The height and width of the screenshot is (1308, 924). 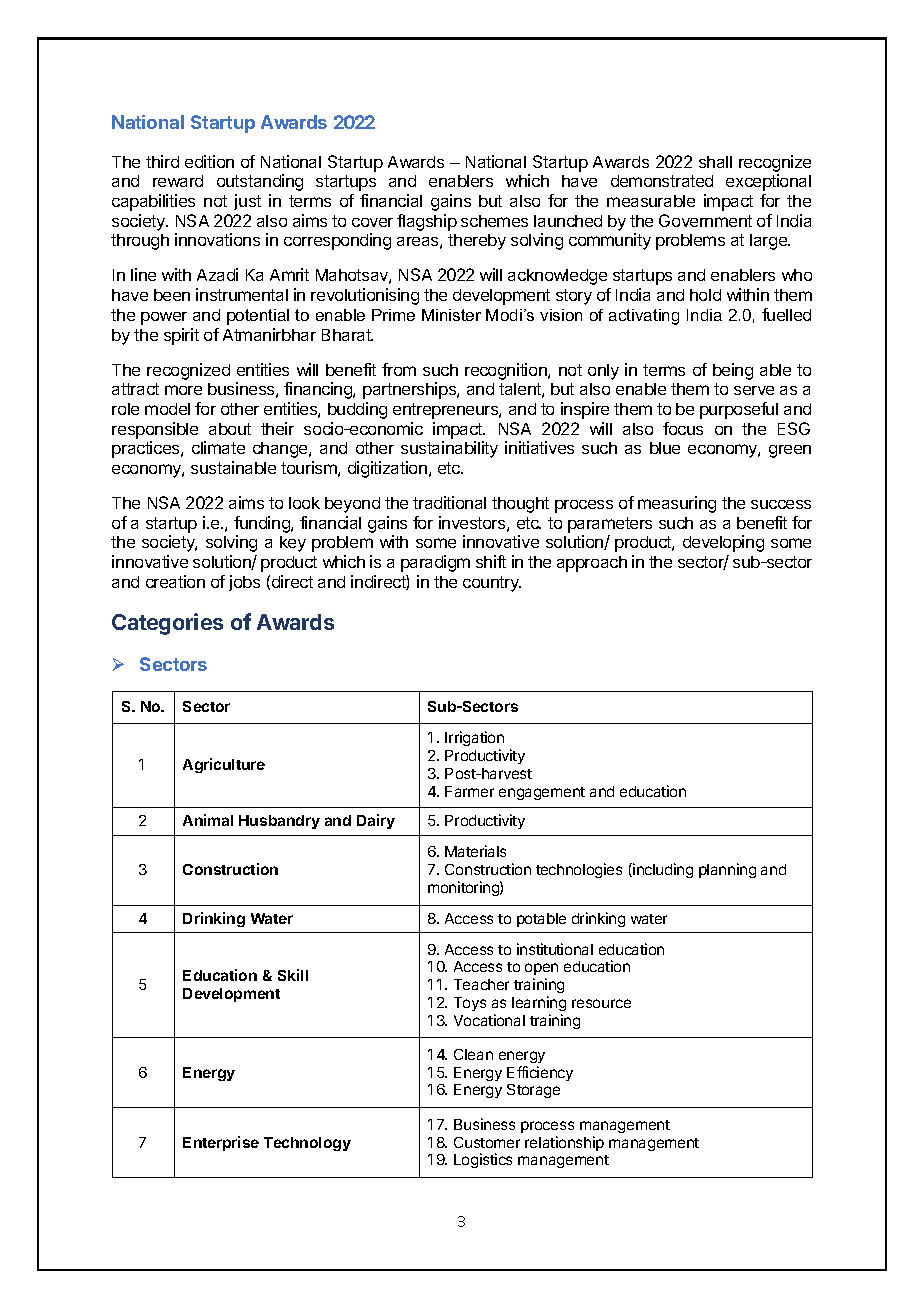 What do you see at coordinates (487, 1142) in the screenshot?
I see `Customer` at bounding box center [487, 1142].
